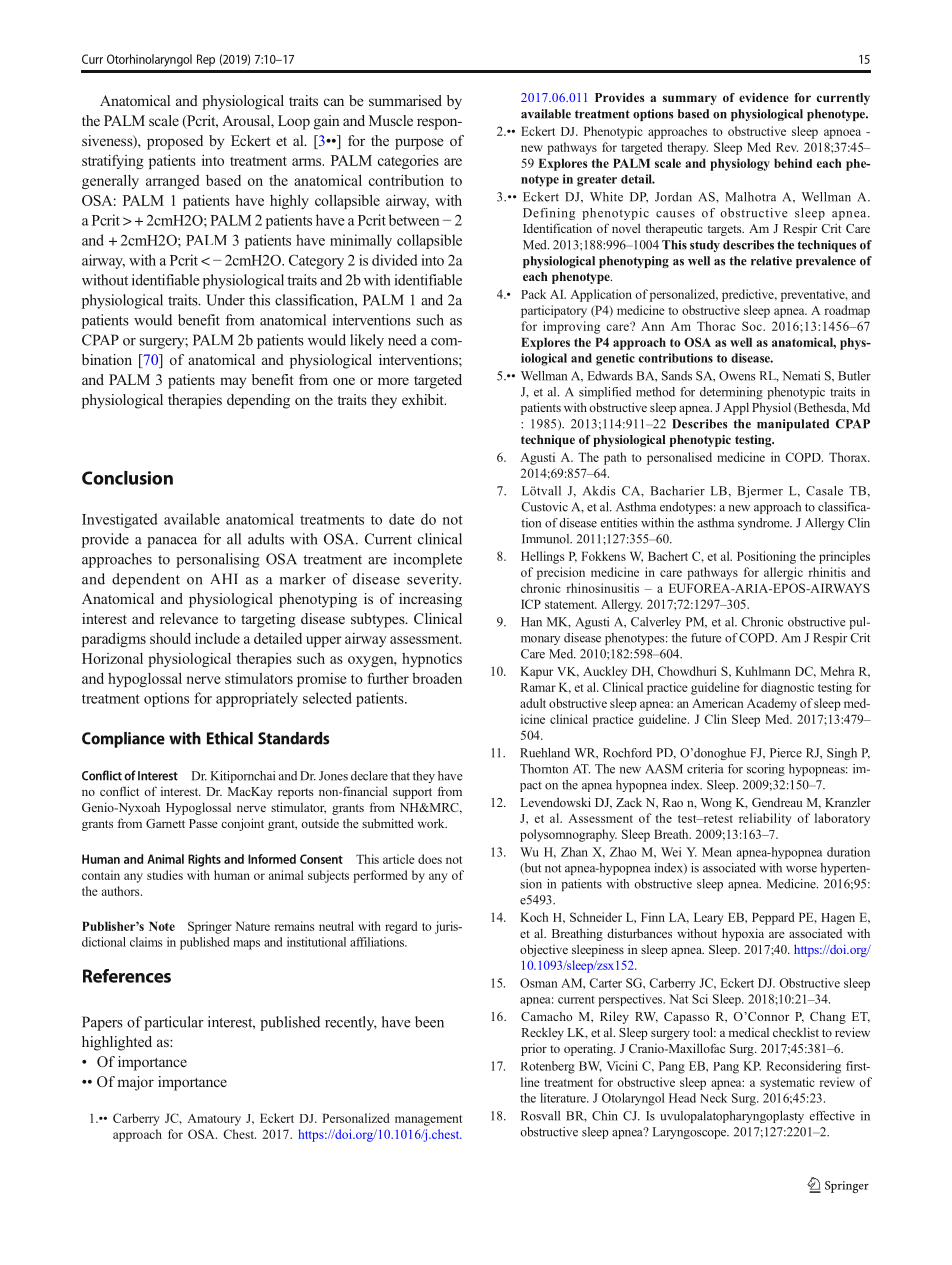 The height and width of the screenshot is (1265, 952). What do you see at coordinates (765, 524) in the screenshot?
I see `syndrome` at bounding box center [765, 524].
